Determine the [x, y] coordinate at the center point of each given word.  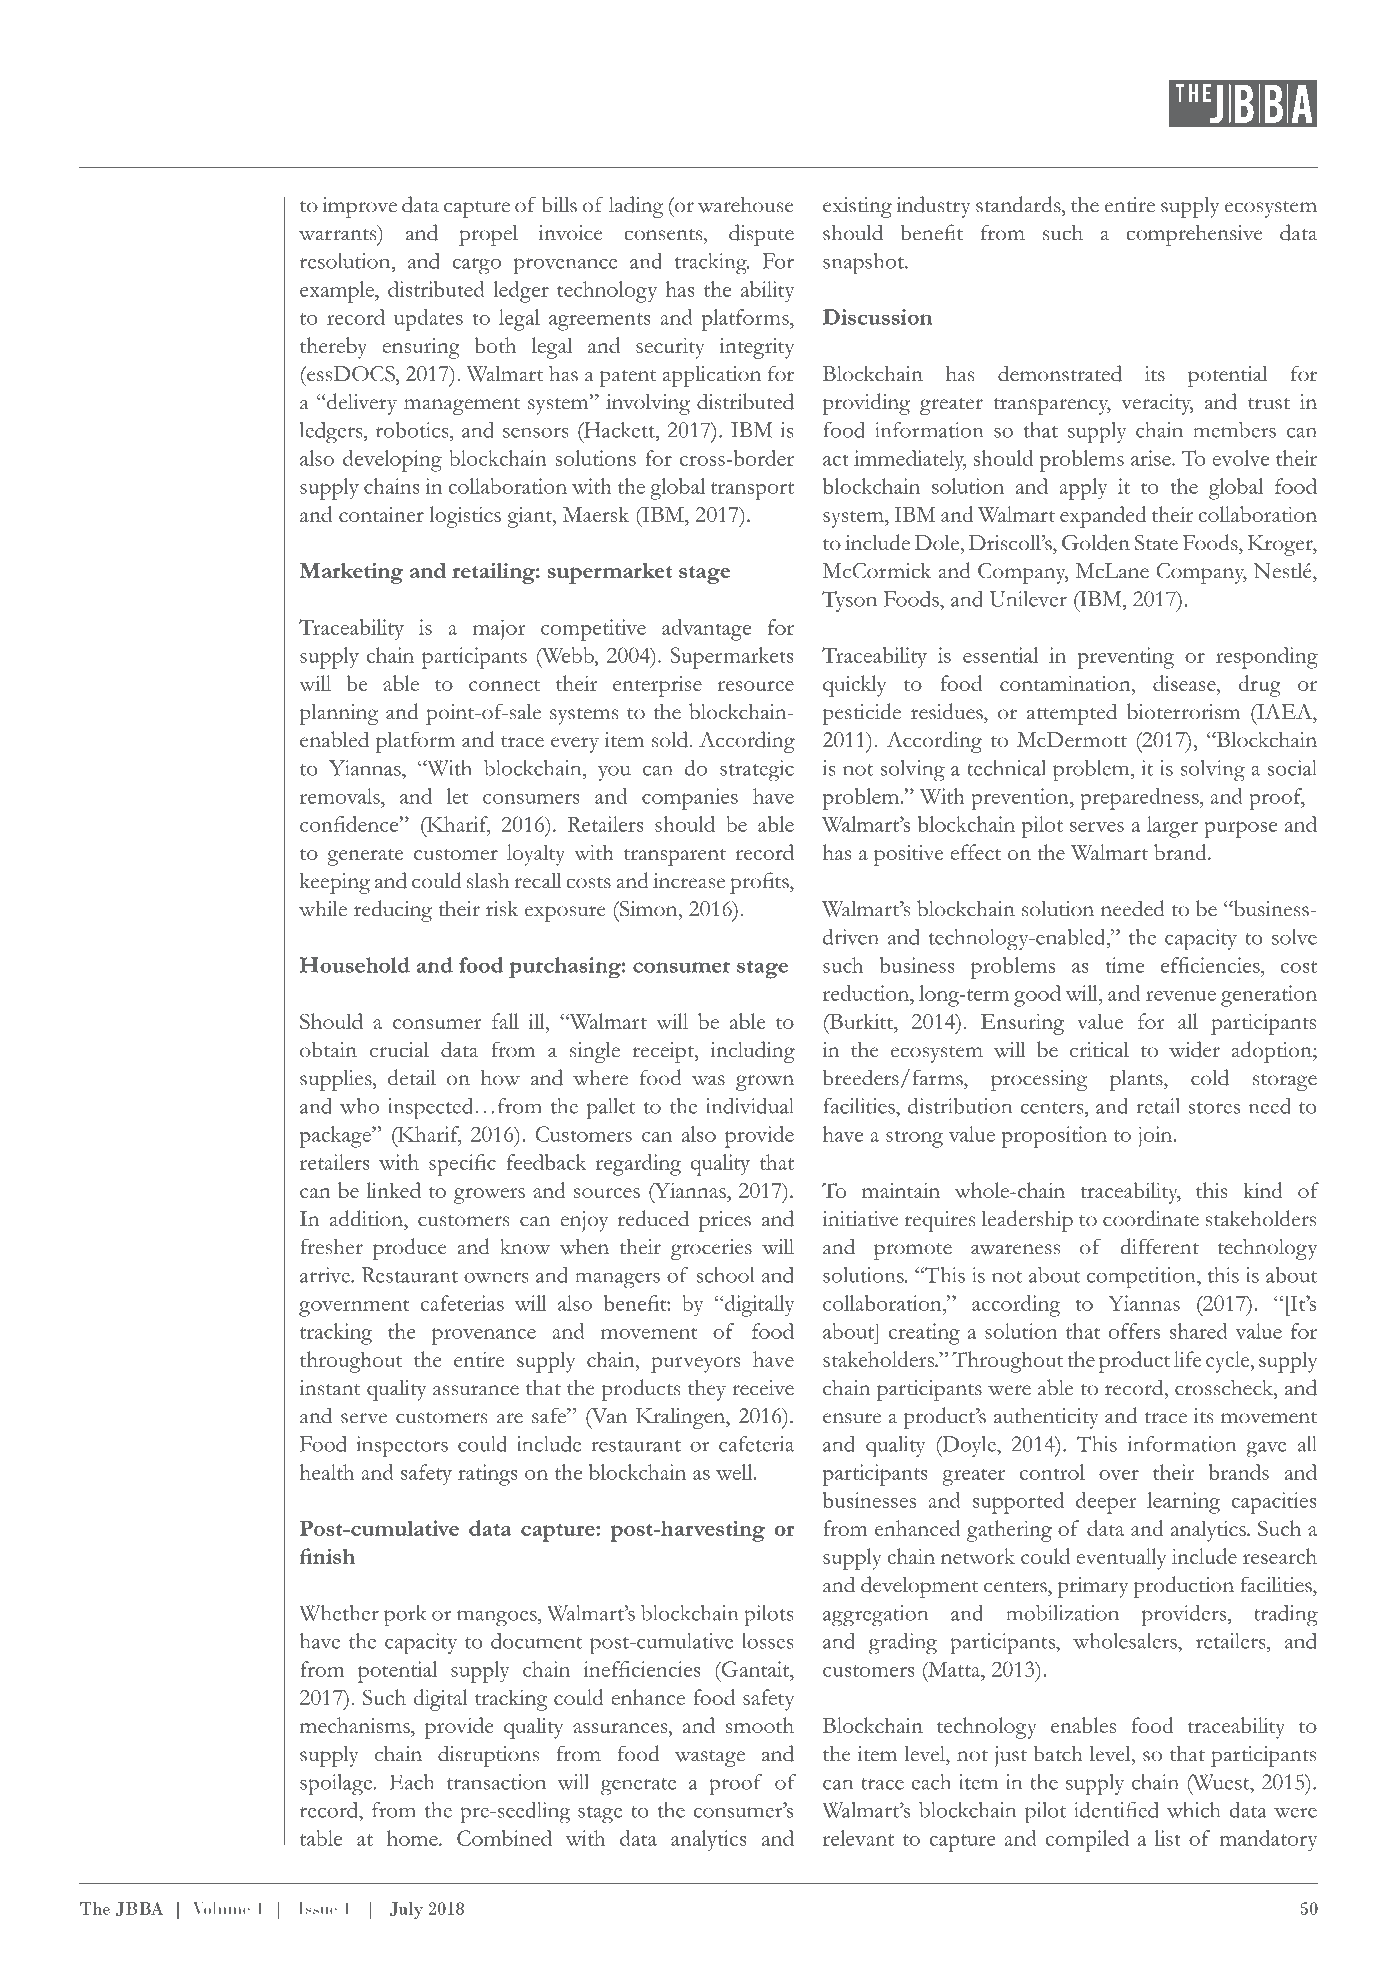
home [413, 1838]
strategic [757, 771]
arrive [326, 1275]
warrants [339, 233]
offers [1134, 1331]
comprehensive [1194, 235]
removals [341, 796]
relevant [858, 1838]
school [725, 1275]
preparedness [1140, 799]
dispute [761, 235]
